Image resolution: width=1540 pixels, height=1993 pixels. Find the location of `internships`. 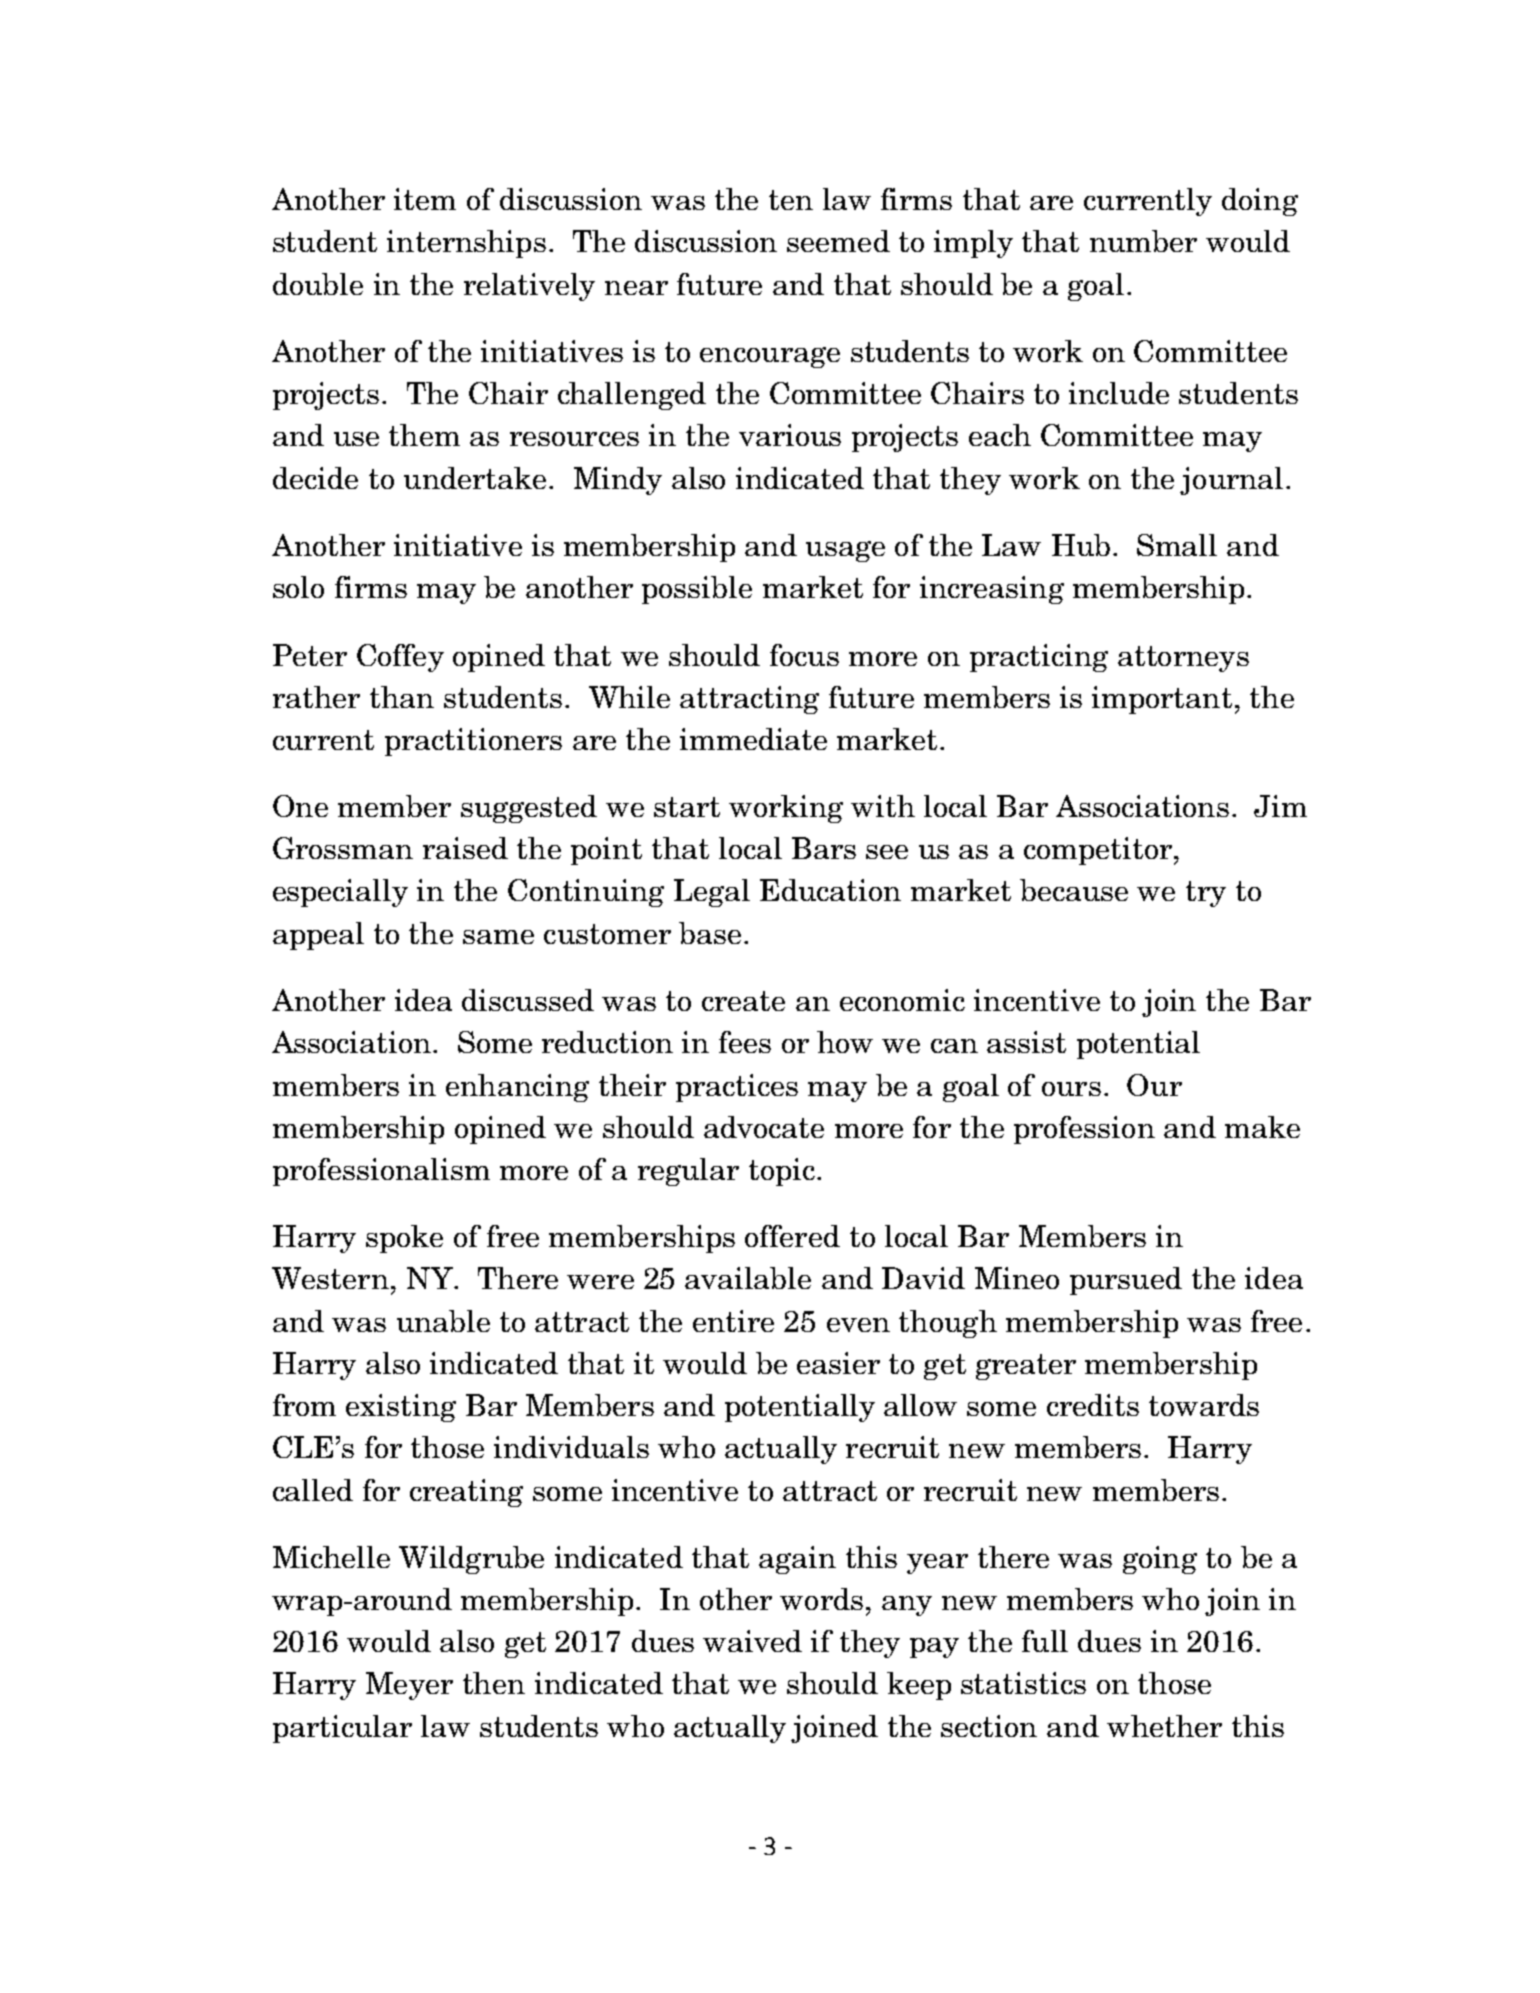

internships is located at coordinates (466, 244).
